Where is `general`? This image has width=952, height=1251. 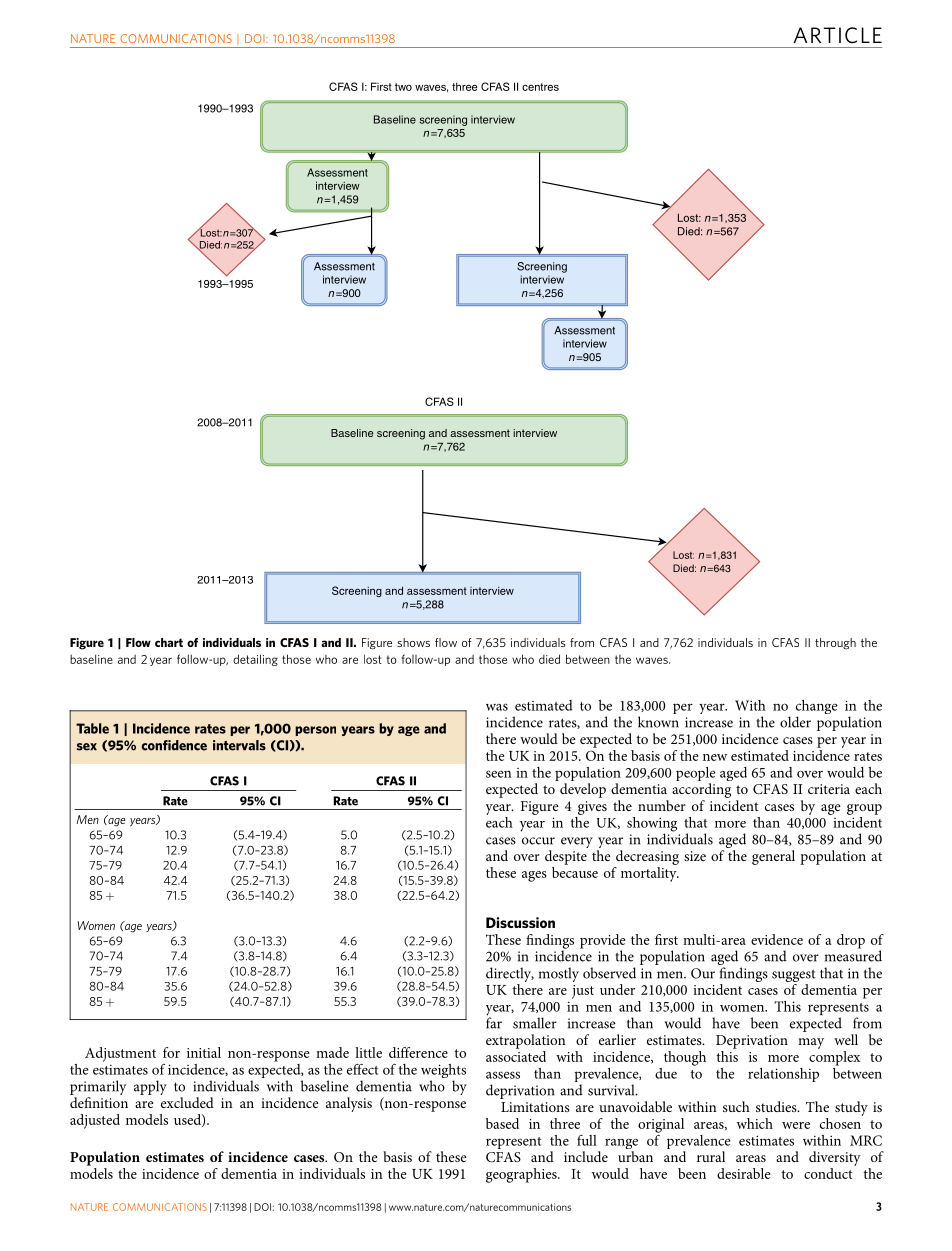
general is located at coordinates (773, 857).
